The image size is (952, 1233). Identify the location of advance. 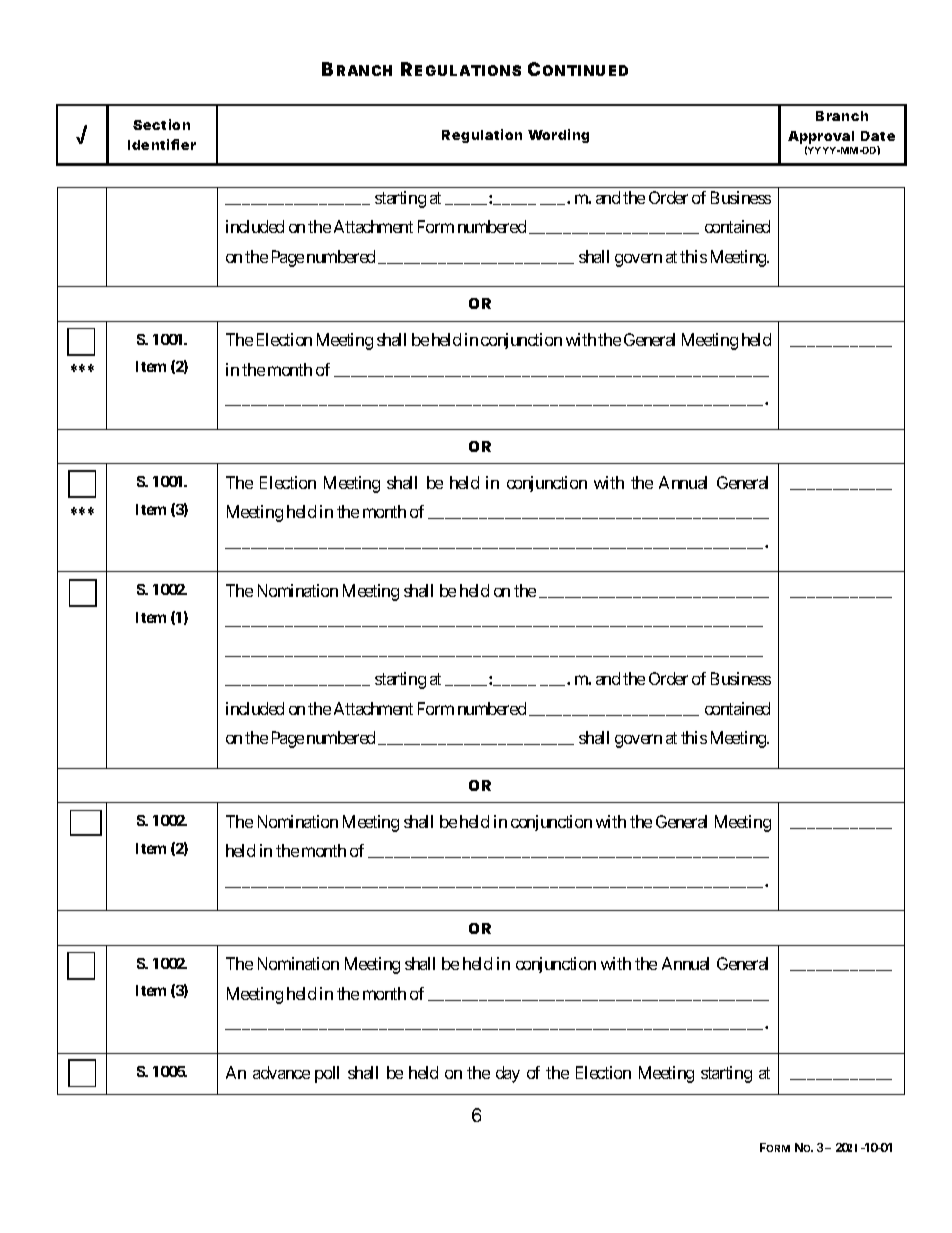
(281, 1072).
